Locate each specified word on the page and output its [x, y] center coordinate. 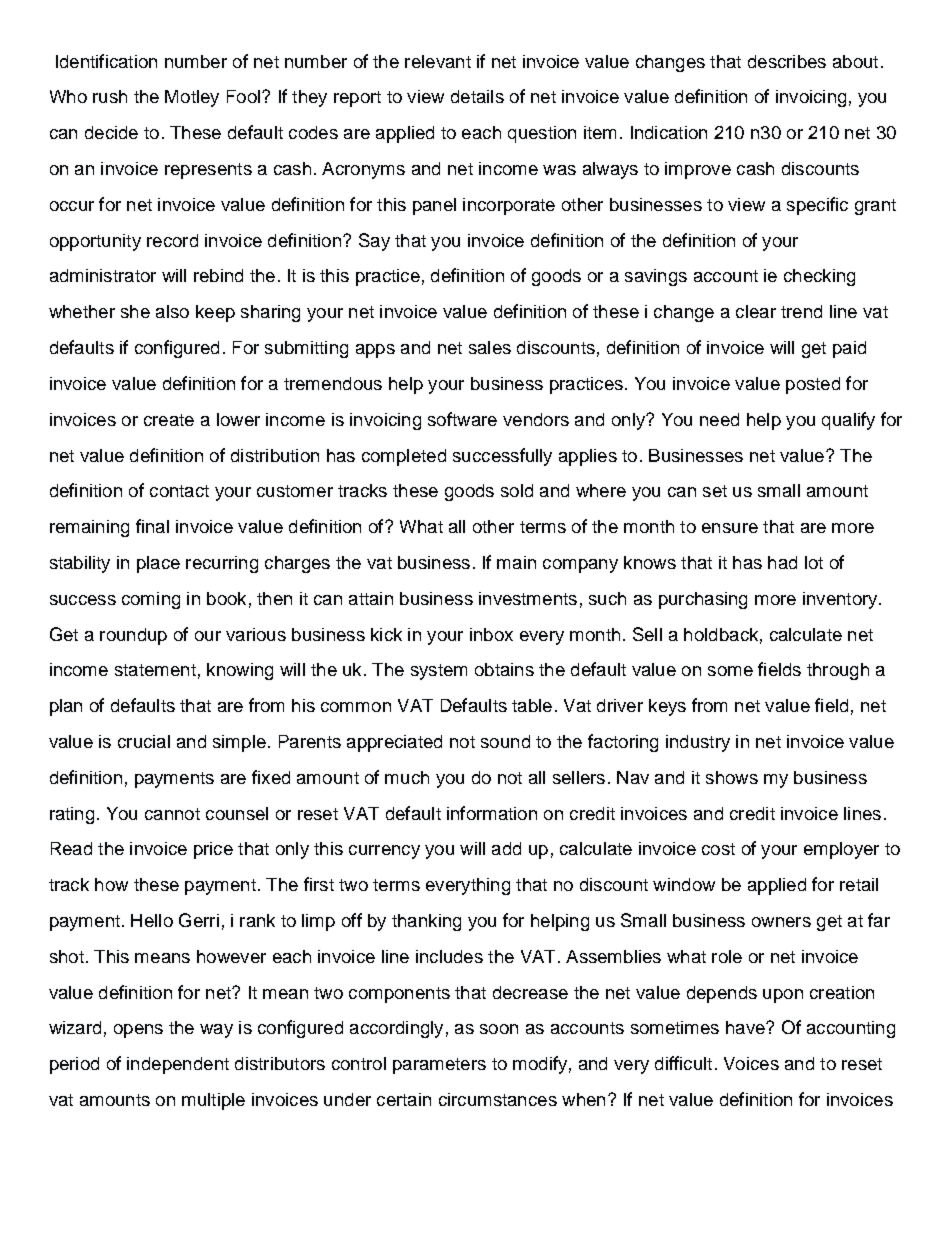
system [439, 672]
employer [841, 850]
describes [787, 61]
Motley [192, 98]
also [172, 311]
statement [155, 670]
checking [819, 277]
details [477, 96]
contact [179, 491]
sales [490, 347]
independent [178, 1065]
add [506, 848]
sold [517, 490]
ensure [730, 528]
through [838, 671]
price [213, 850]
